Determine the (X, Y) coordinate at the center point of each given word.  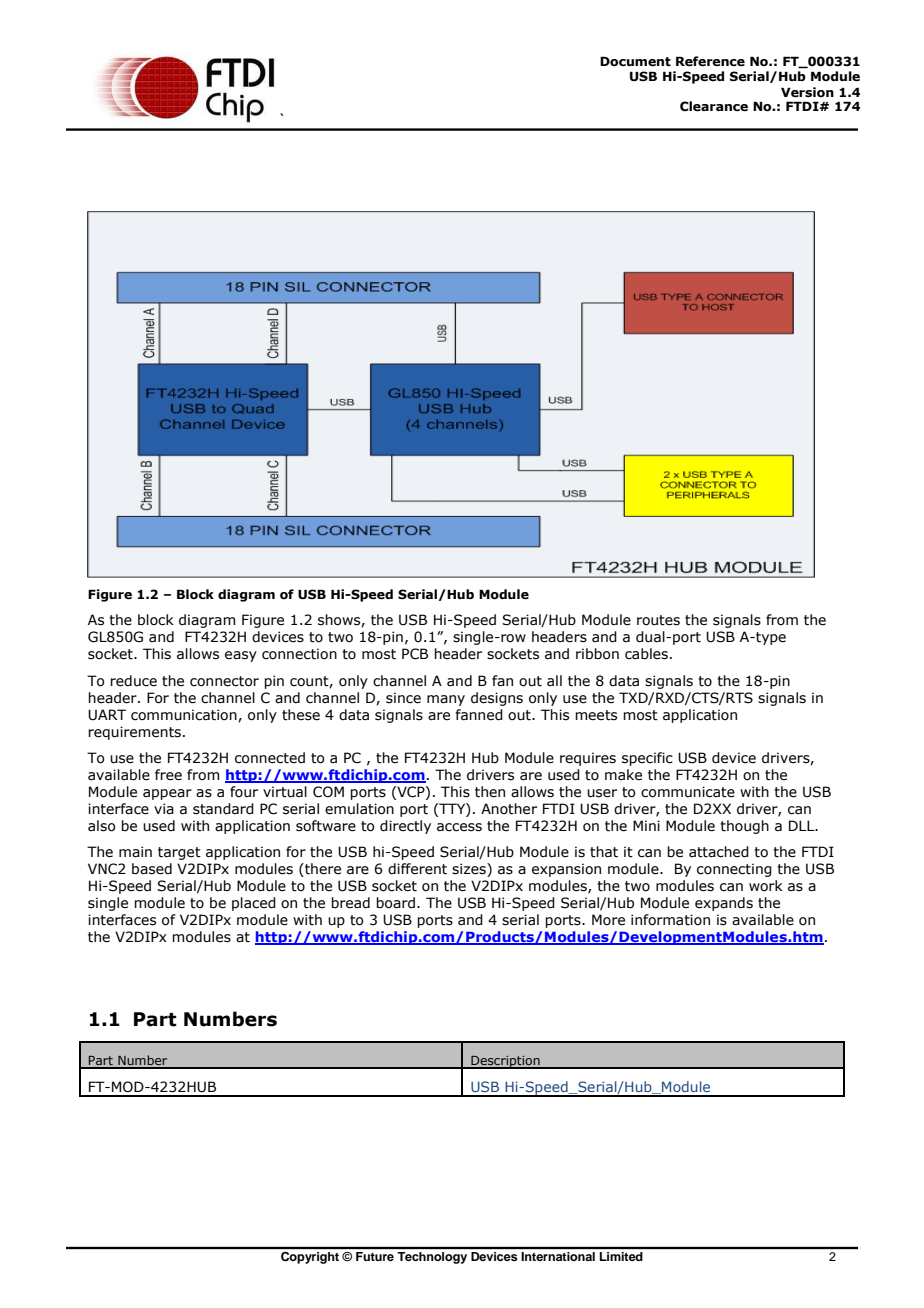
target (179, 853)
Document (635, 61)
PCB (415, 654)
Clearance (714, 106)
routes (658, 620)
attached (719, 852)
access (459, 827)
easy (241, 656)
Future (375, 1256)
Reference (710, 61)
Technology (432, 1258)
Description (505, 1062)
